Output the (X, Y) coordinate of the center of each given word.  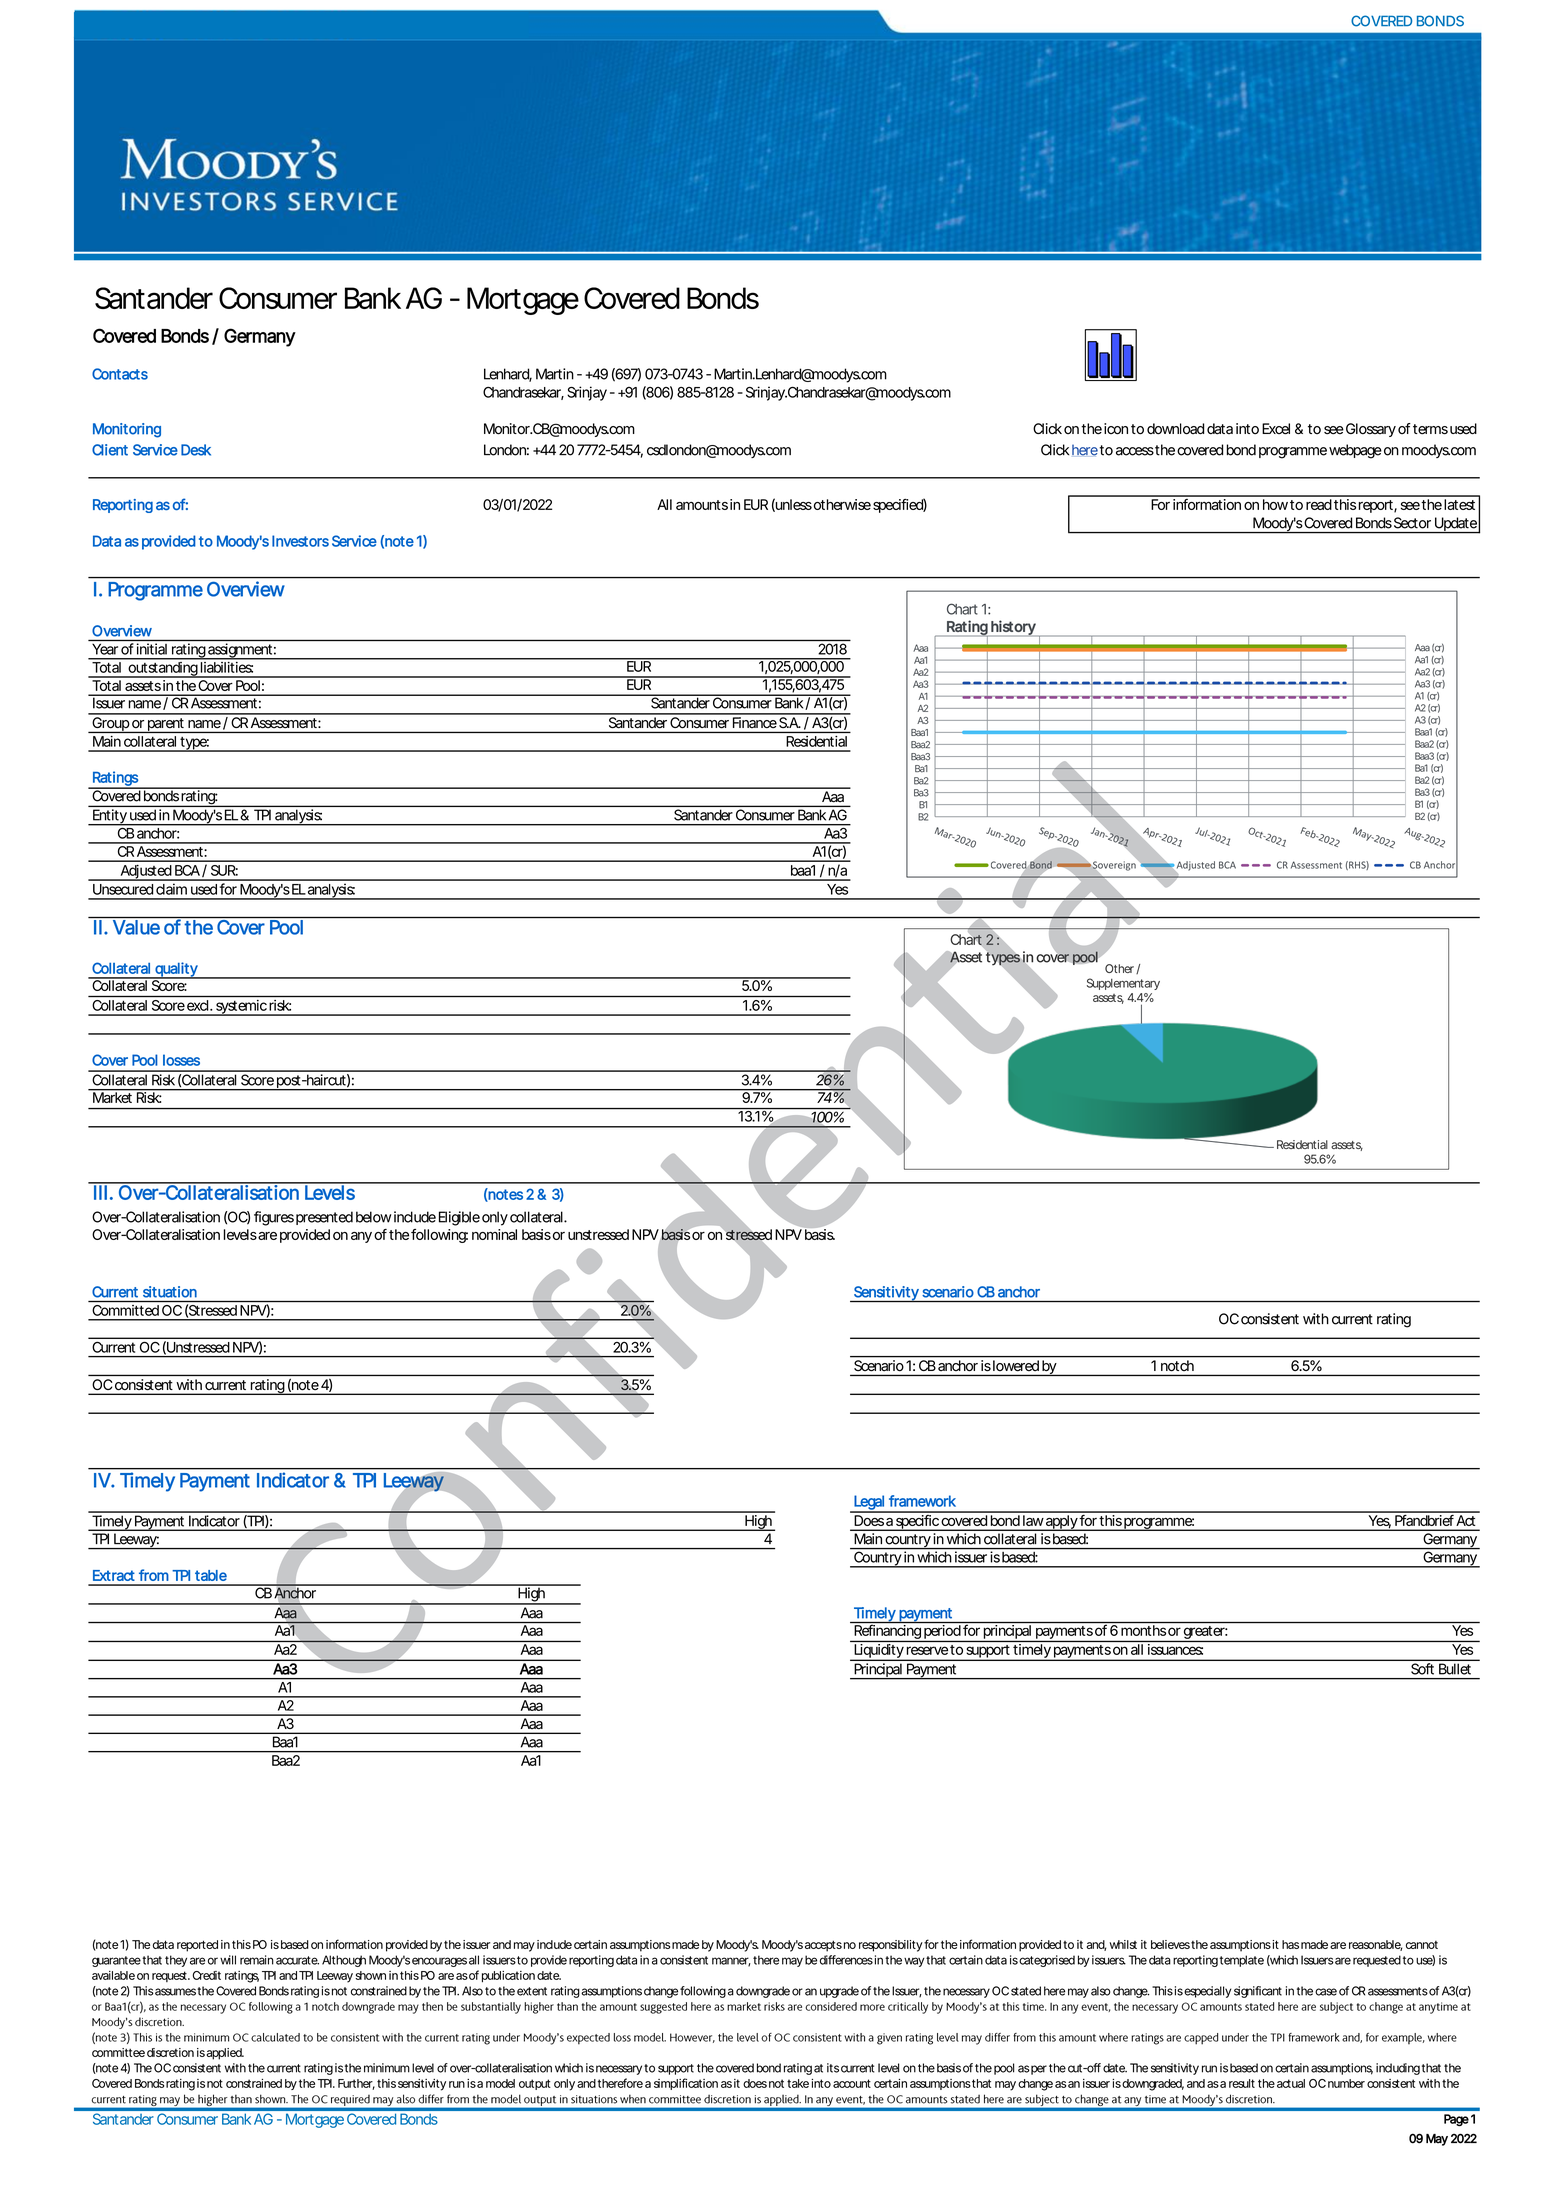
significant (1258, 1992)
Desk (196, 450)
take (798, 2083)
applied (225, 2054)
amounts (702, 505)
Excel (1276, 429)
